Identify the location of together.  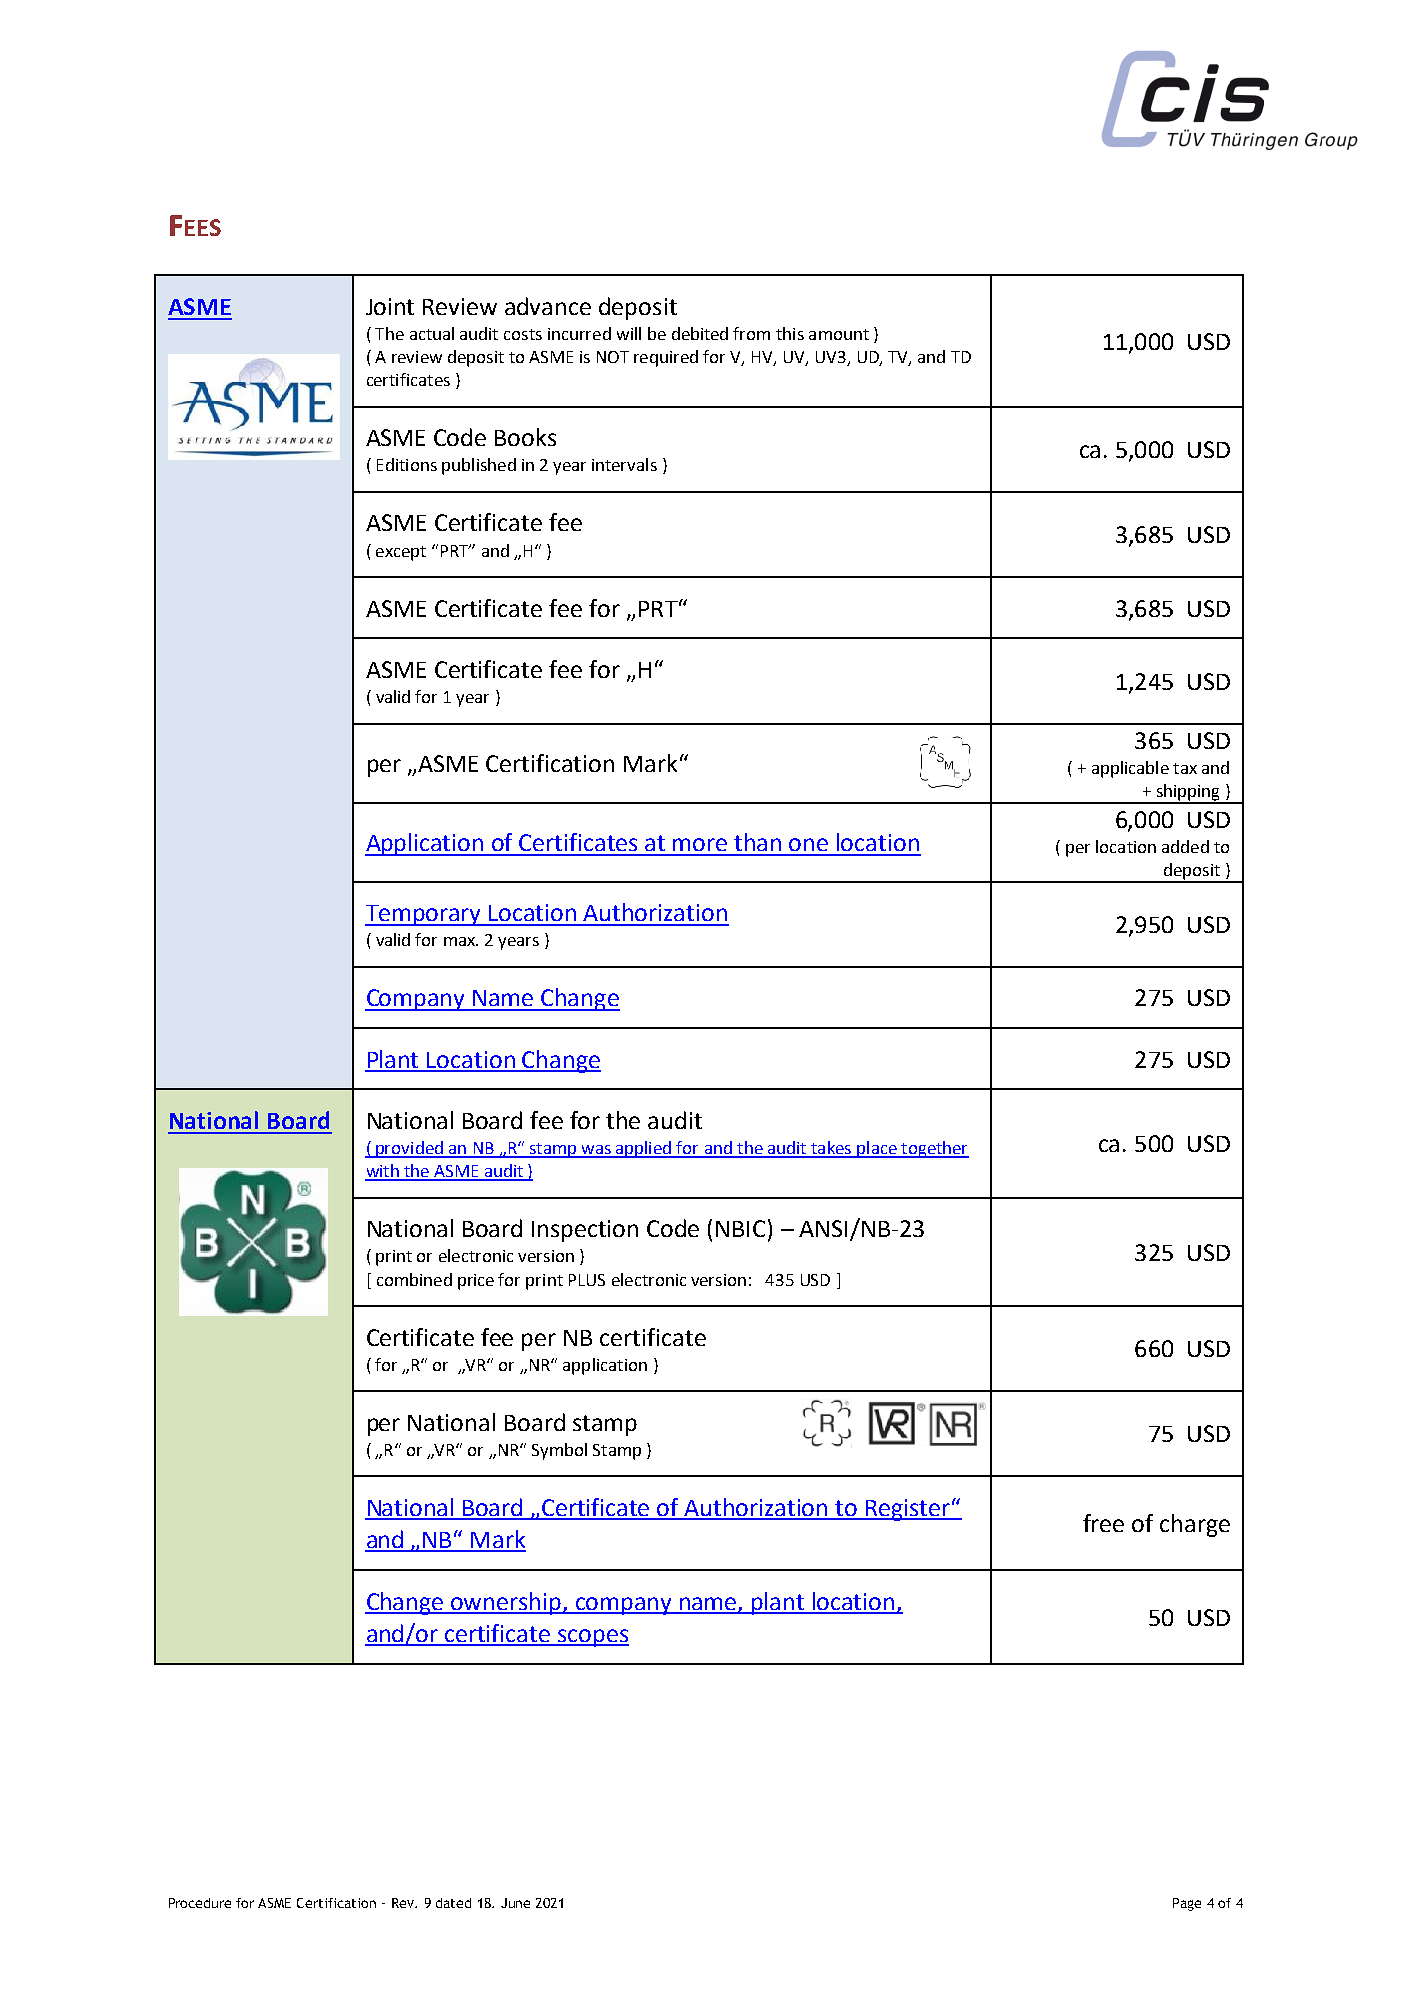
(934, 1149).
